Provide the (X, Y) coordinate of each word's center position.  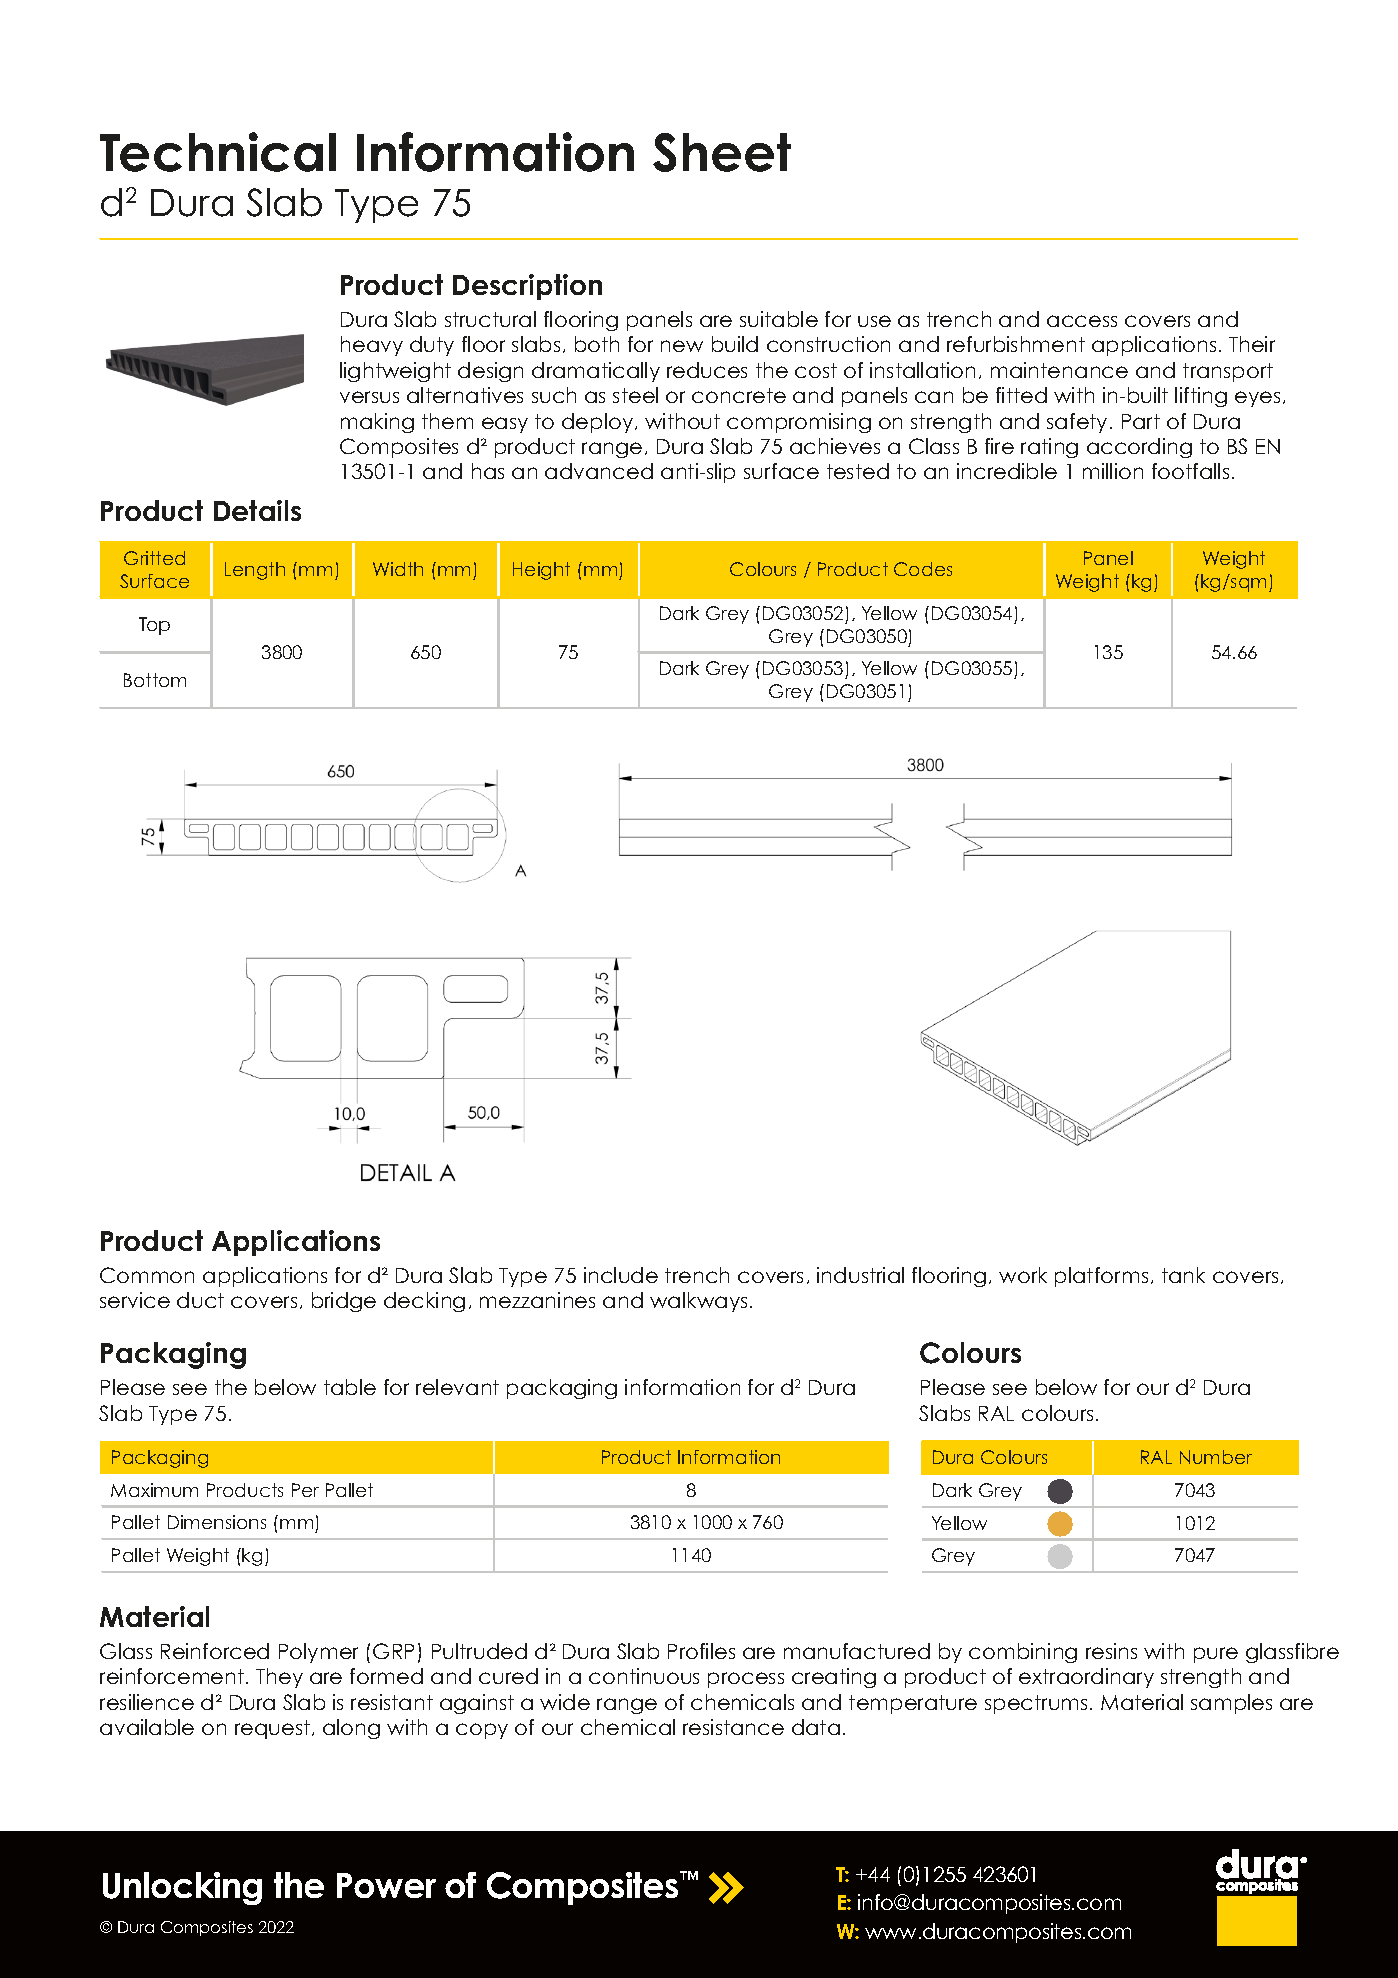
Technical (218, 152)
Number (1216, 1457)
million (1113, 471)
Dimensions (217, 1522)
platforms (1101, 1277)
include (621, 1275)
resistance (733, 1727)
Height (541, 571)
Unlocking (182, 1888)
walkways (698, 1302)
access (1082, 321)
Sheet (722, 152)
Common (147, 1275)
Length (255, 571)
